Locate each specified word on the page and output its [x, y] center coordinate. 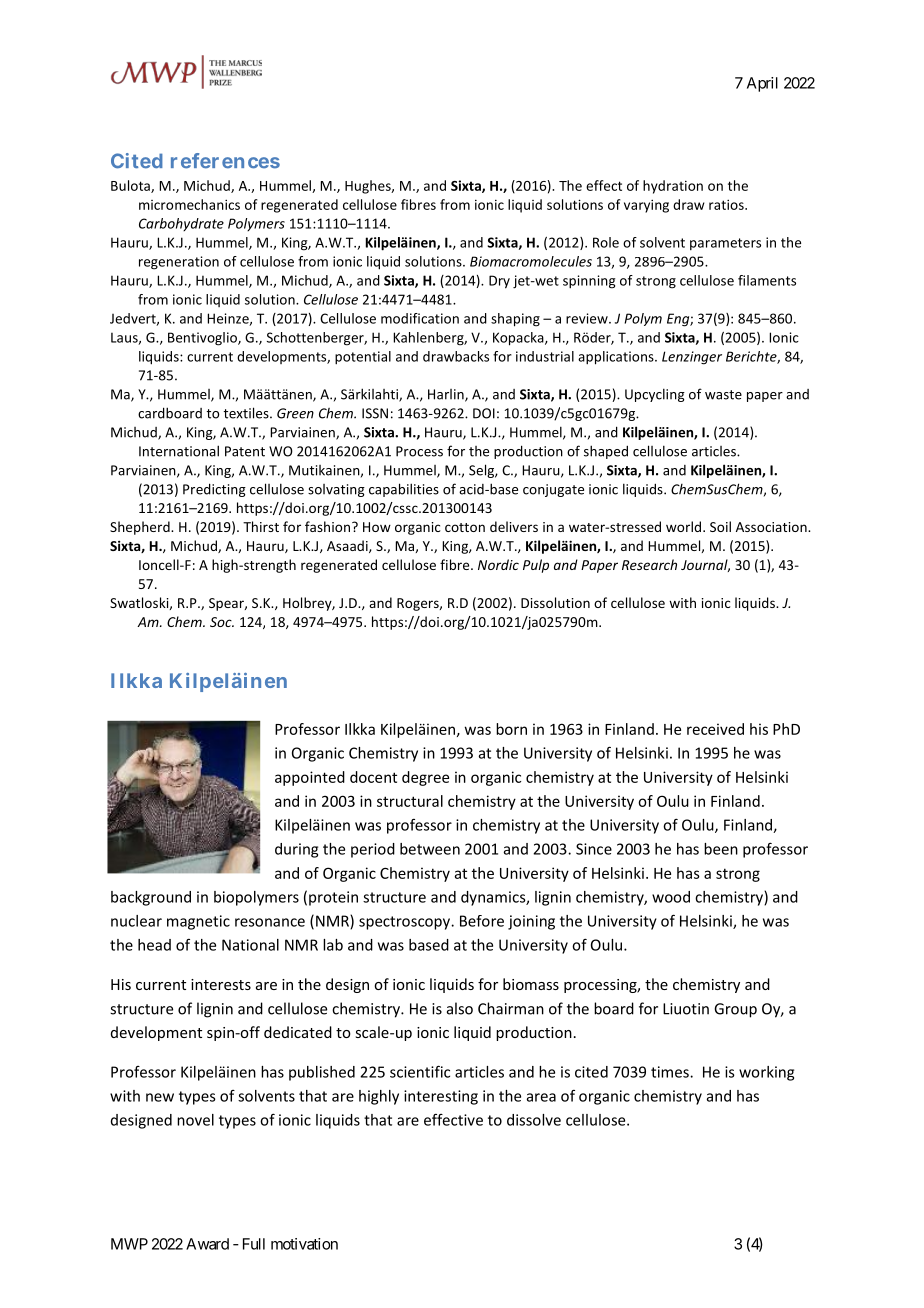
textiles [247, 413]
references [225, 161]
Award [207, 1244]
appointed [310, 778]
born [511, 729]
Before [482, 921]
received [715, 729]
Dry [499, 282]
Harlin [447, 395]
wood [671, 897]
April [762, 84]
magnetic [198, 922]
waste [723, 395]
